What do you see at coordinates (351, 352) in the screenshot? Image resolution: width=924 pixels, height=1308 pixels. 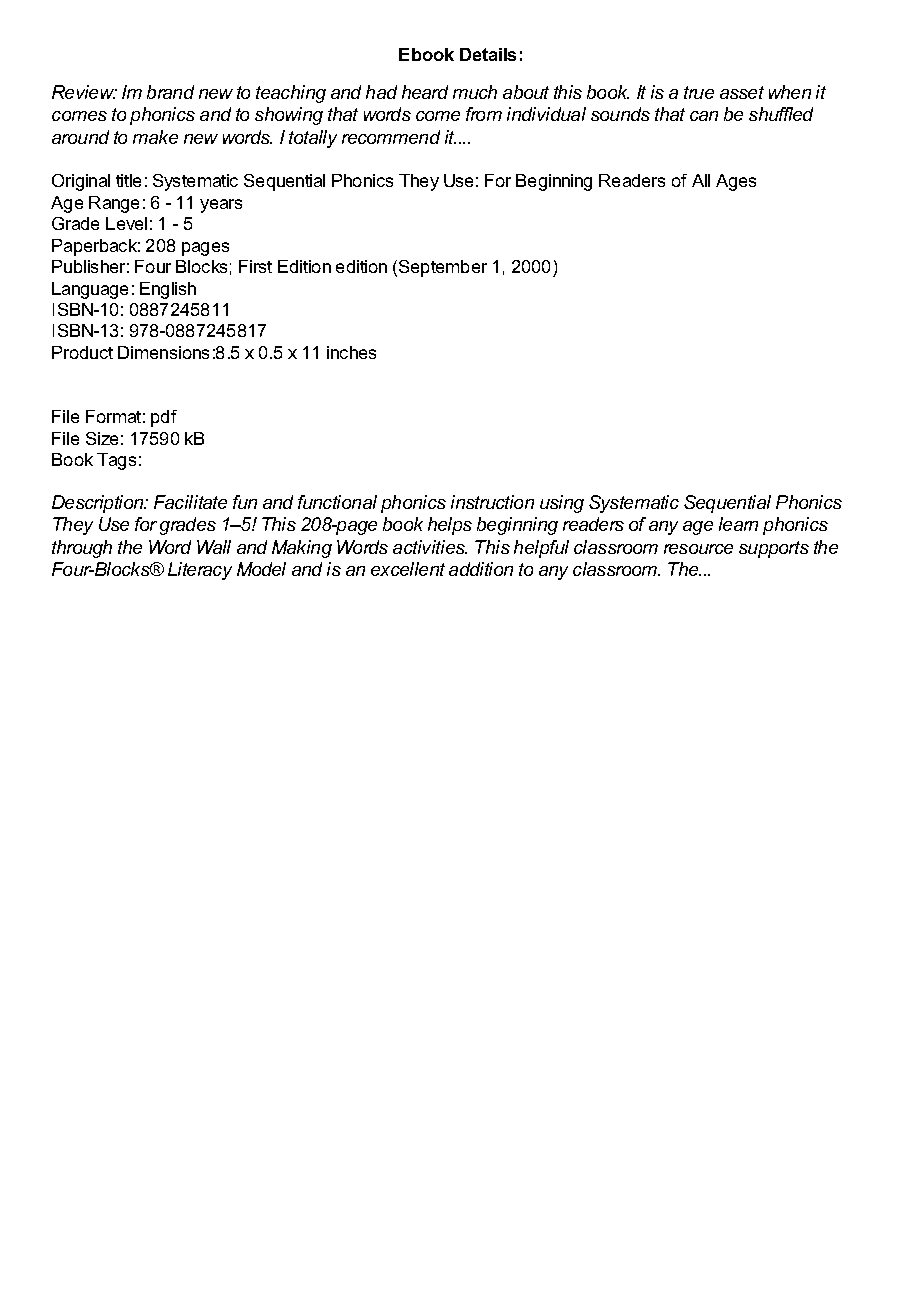 I see `inches` at bounding box center [351, 352].
